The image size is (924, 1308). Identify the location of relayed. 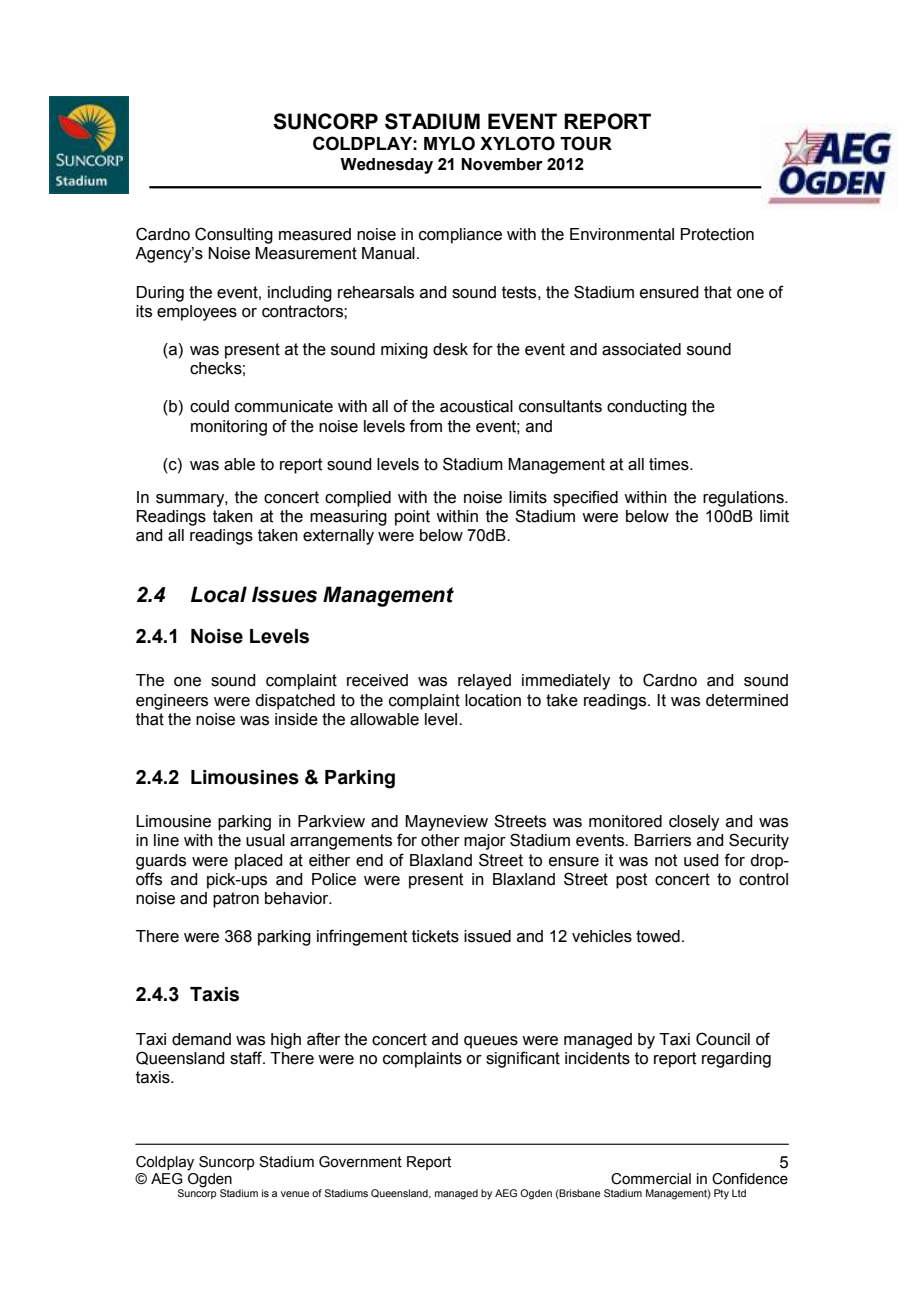
(484, 682).
